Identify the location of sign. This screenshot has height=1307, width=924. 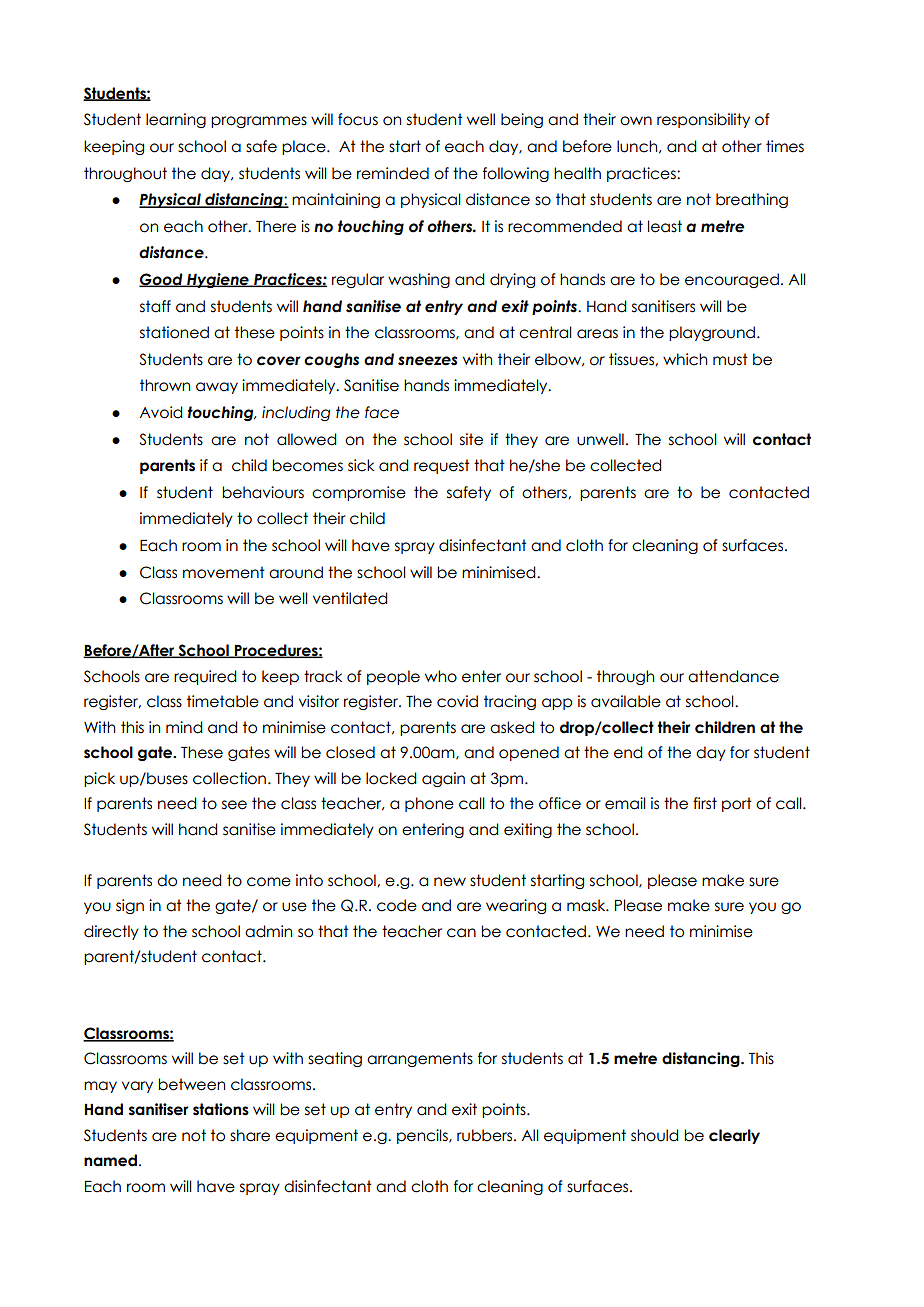
(130, 906).
